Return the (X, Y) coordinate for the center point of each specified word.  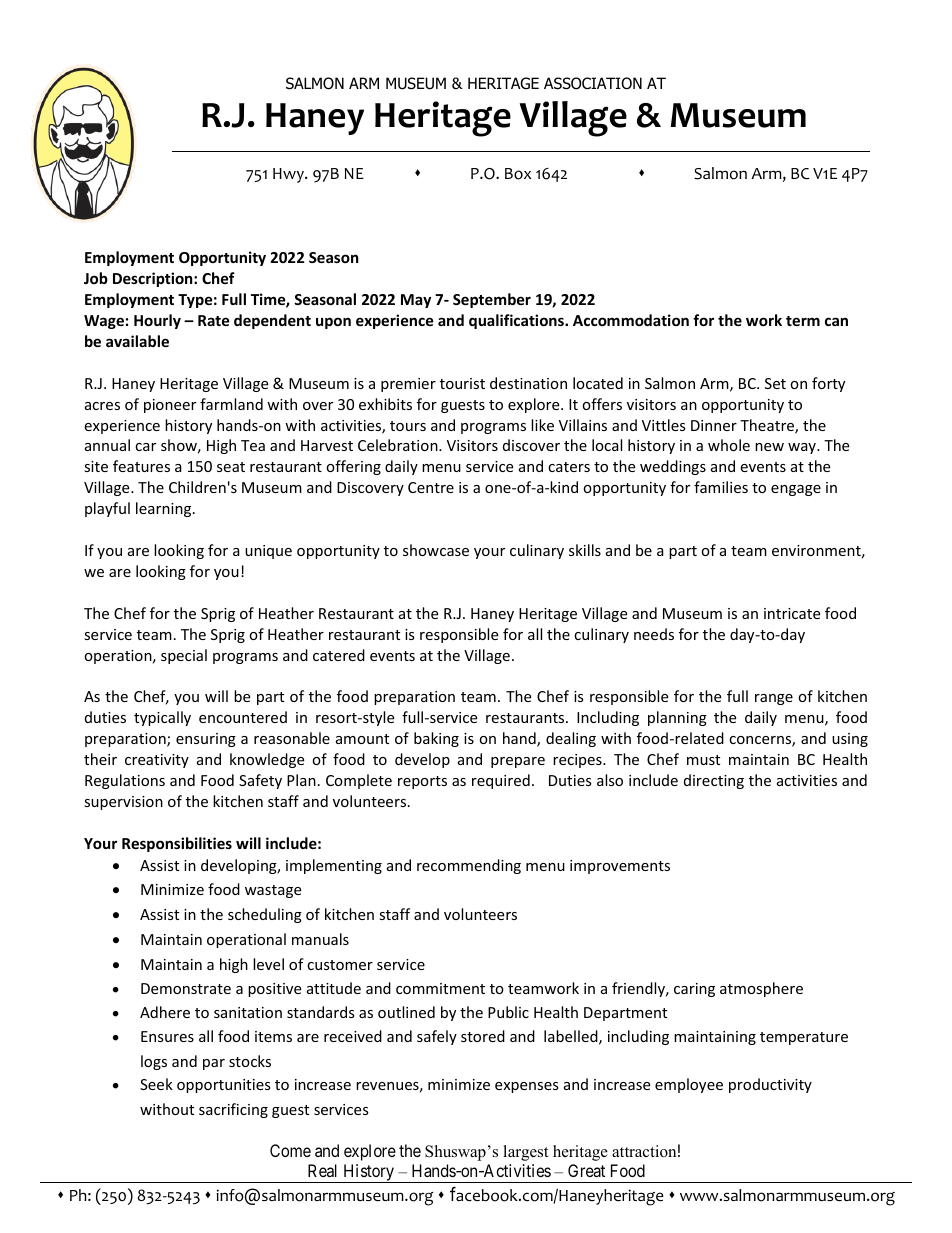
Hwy (289, 175)
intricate (792, 613)
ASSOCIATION (593, 83)
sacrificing (233, 1110)
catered (339, 655)
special (184, 656)
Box (518, 174)
